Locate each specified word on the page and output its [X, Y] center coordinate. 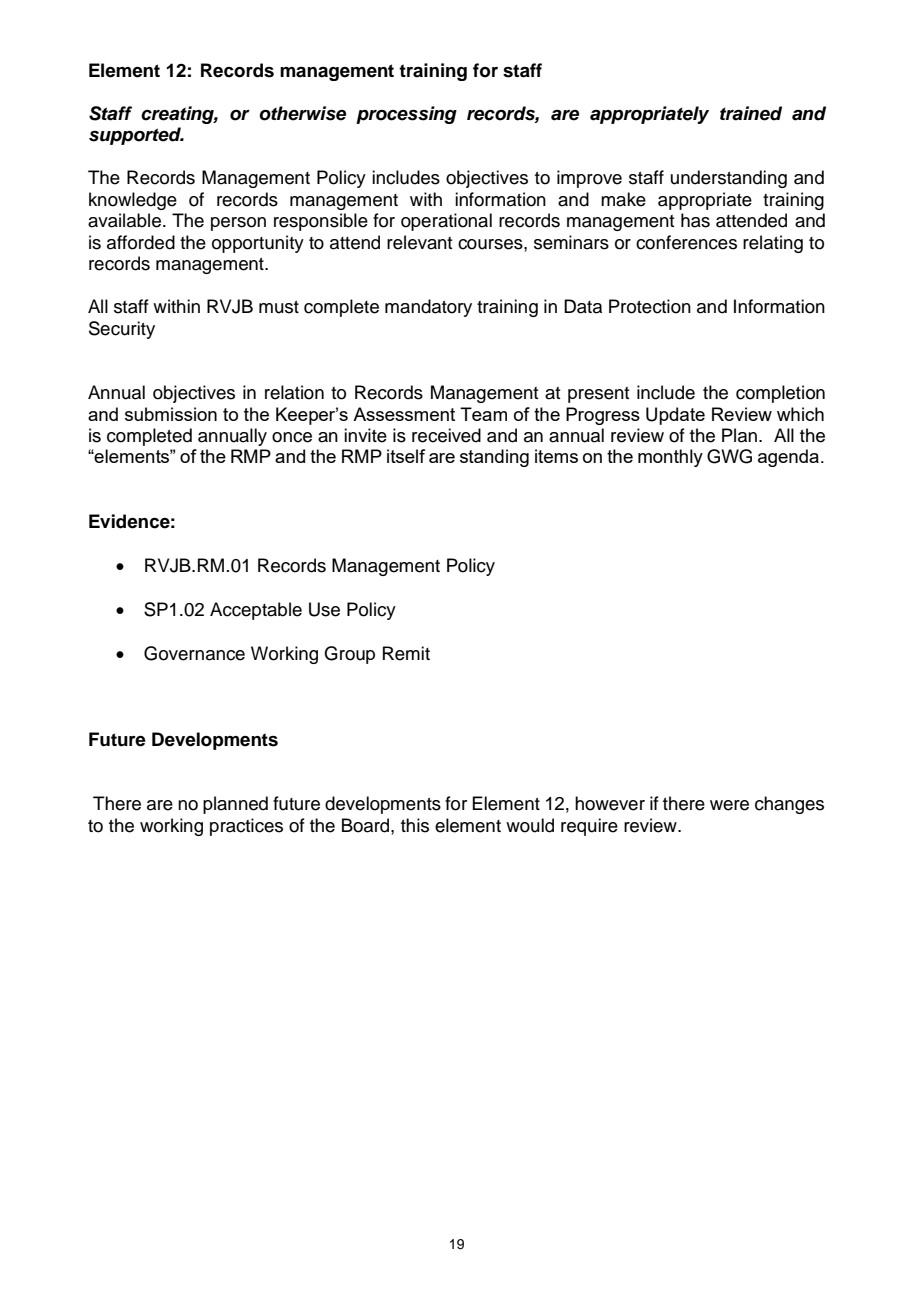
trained [751, 113]
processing [406, 115]
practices [246, 827]
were [729, 805]
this [415, 825]
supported [136, 136]
